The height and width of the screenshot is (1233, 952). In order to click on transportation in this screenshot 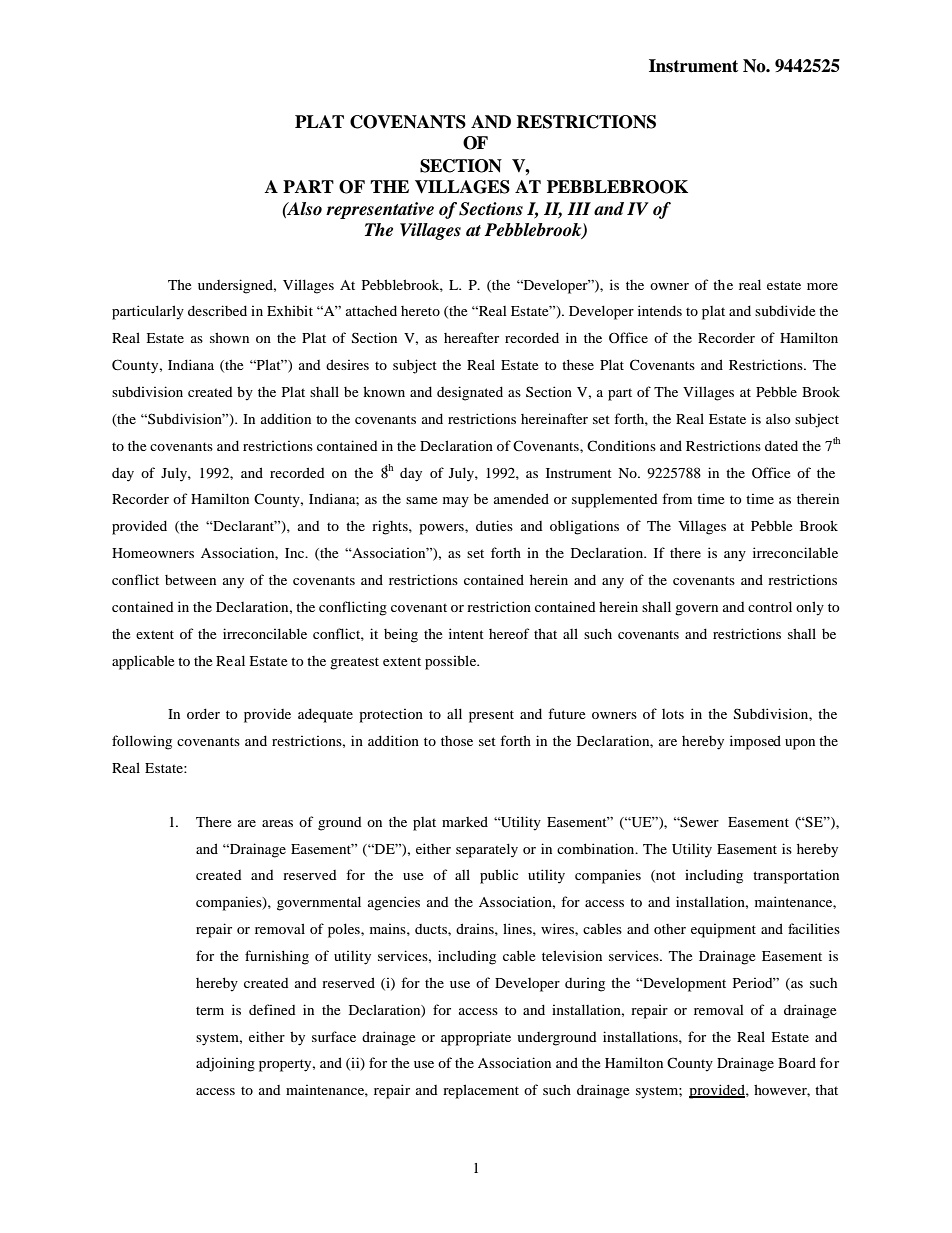, I will do `click(796, 877)`.
